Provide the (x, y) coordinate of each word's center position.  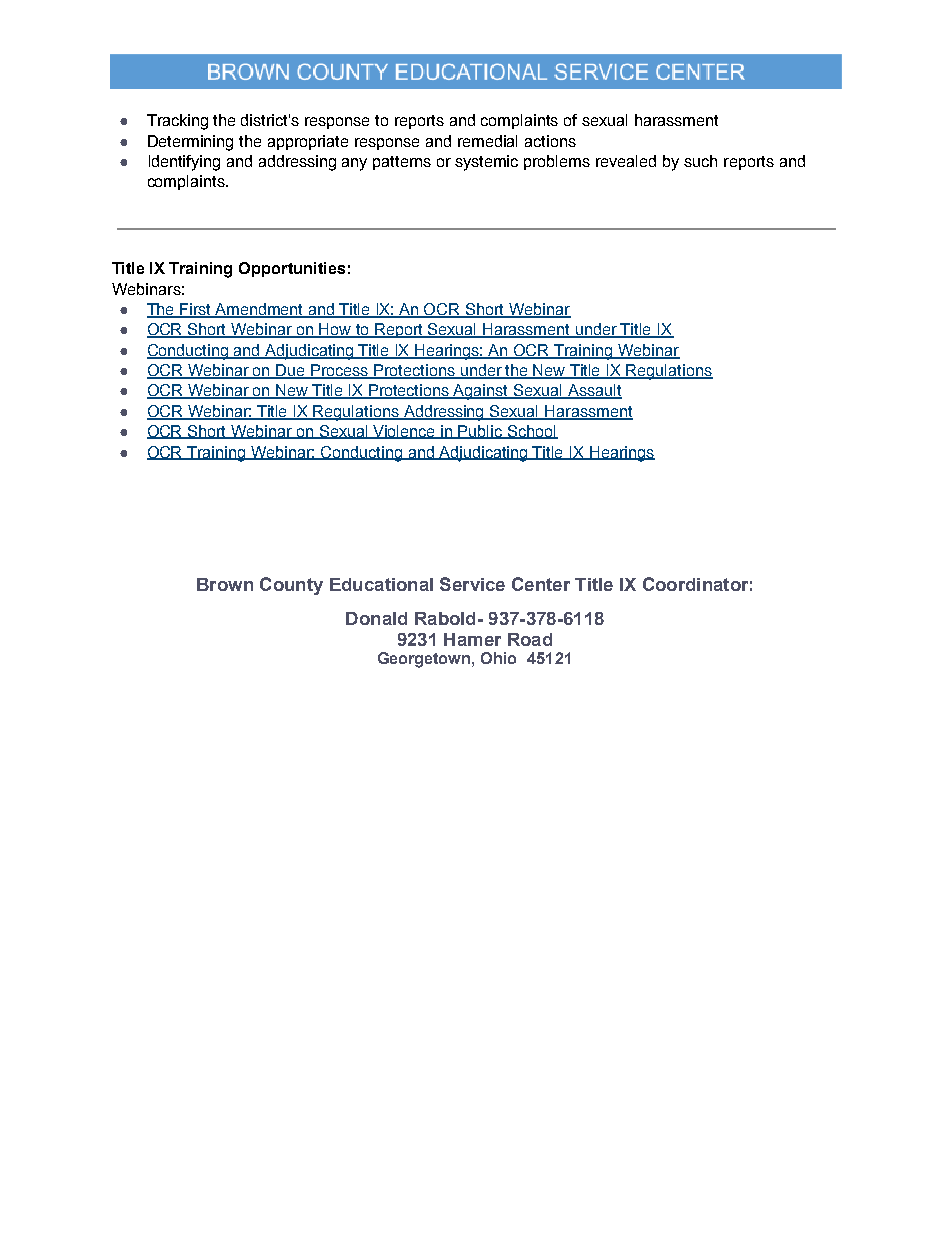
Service (472, 584)
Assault (593, 391)
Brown (225, 584)
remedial (487, 141)
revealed (626, 161)
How (336, 330)
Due (291, 371)
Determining (190, 143)
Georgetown (425, 660)
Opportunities (292, 269)
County (291, 586)
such (700, 161)
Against (481, 392)
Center (541, 584)
